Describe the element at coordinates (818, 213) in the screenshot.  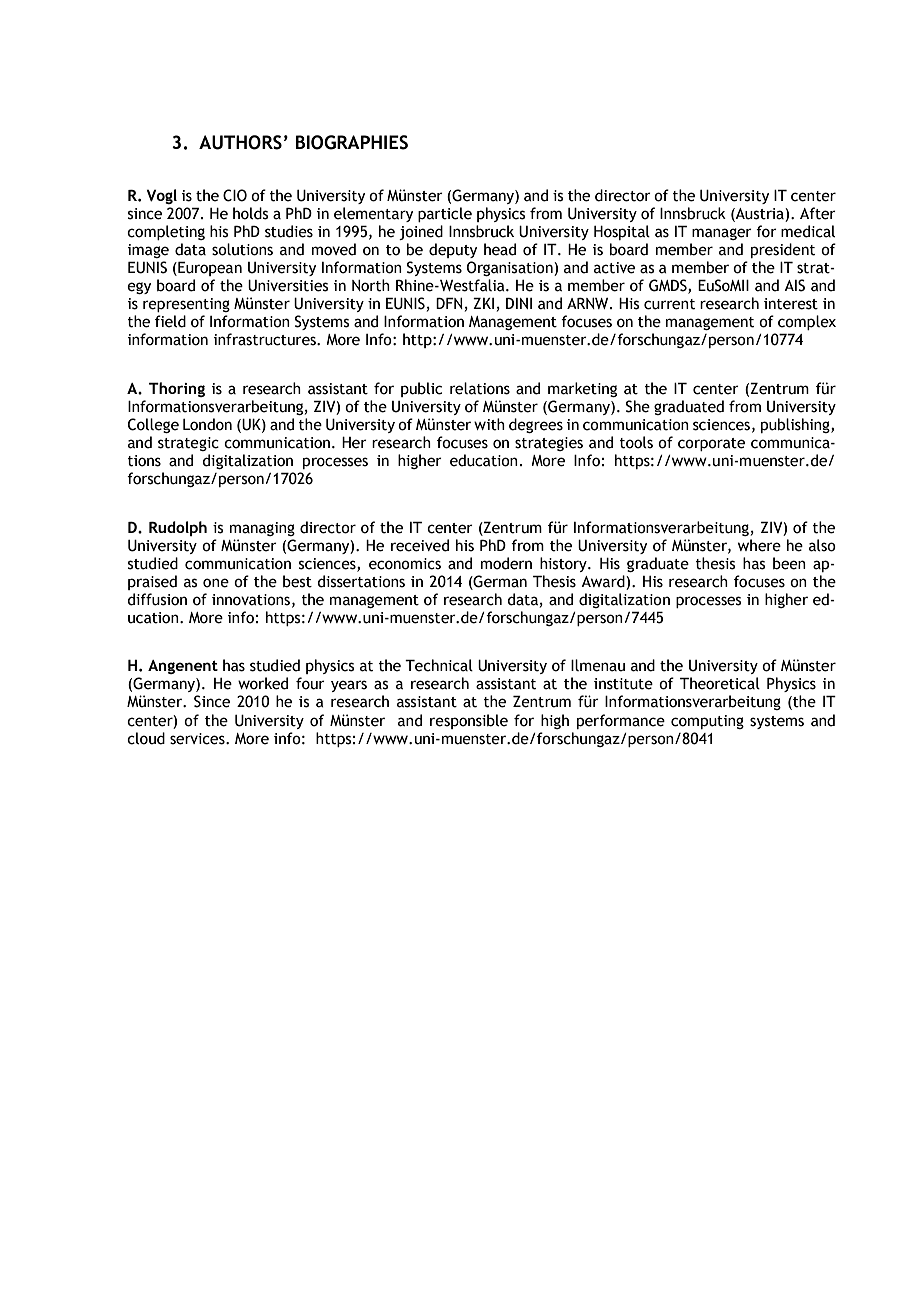
I see `After` at that location.
